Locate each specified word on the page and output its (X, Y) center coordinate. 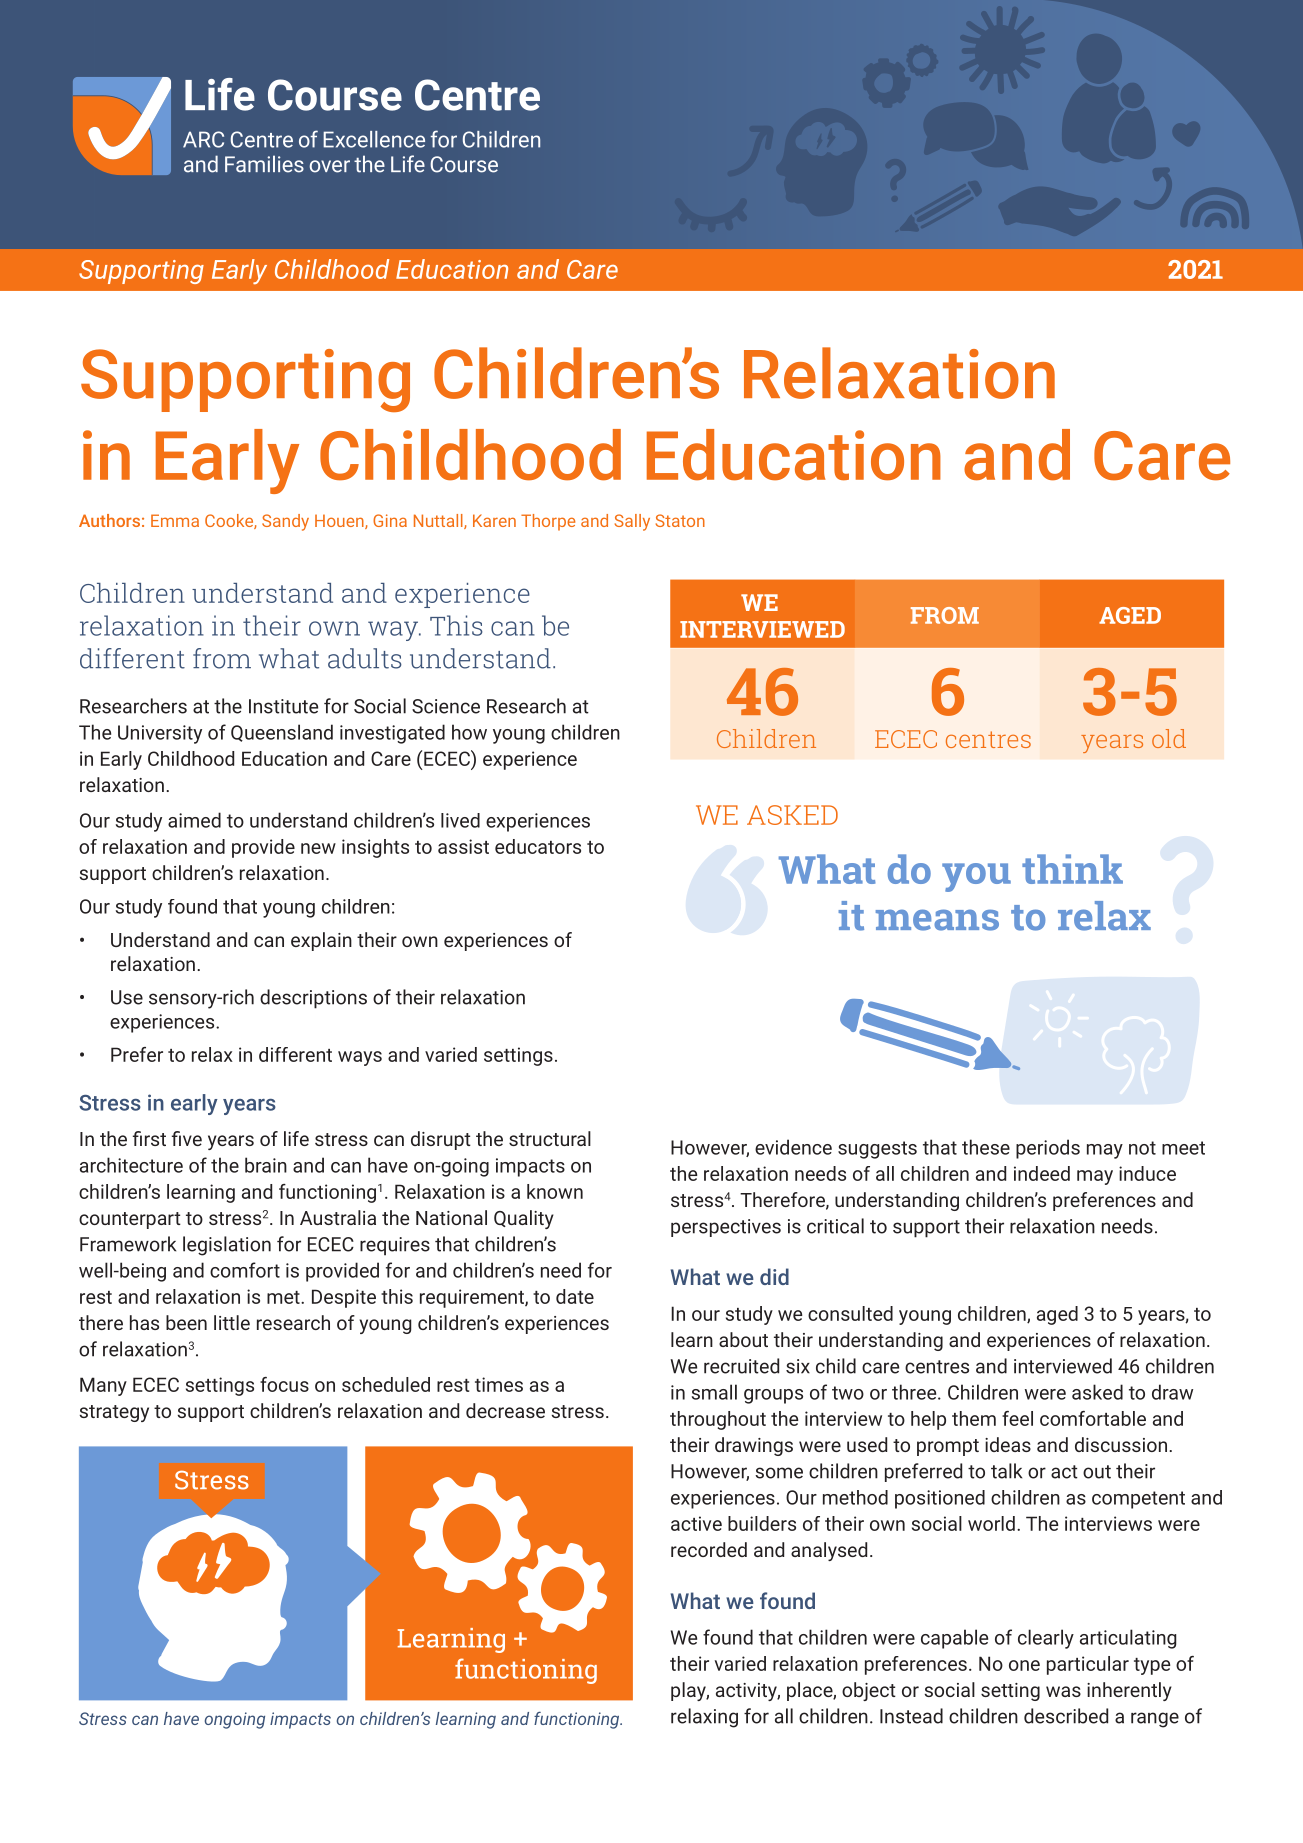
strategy (114, 1413)
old (1169, 738)
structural (550, 1138)
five (187, 1138)
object (869, 1691)
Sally (632, 522)
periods (1048, 1149)
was (1063, 1691)
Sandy (285, 522)
